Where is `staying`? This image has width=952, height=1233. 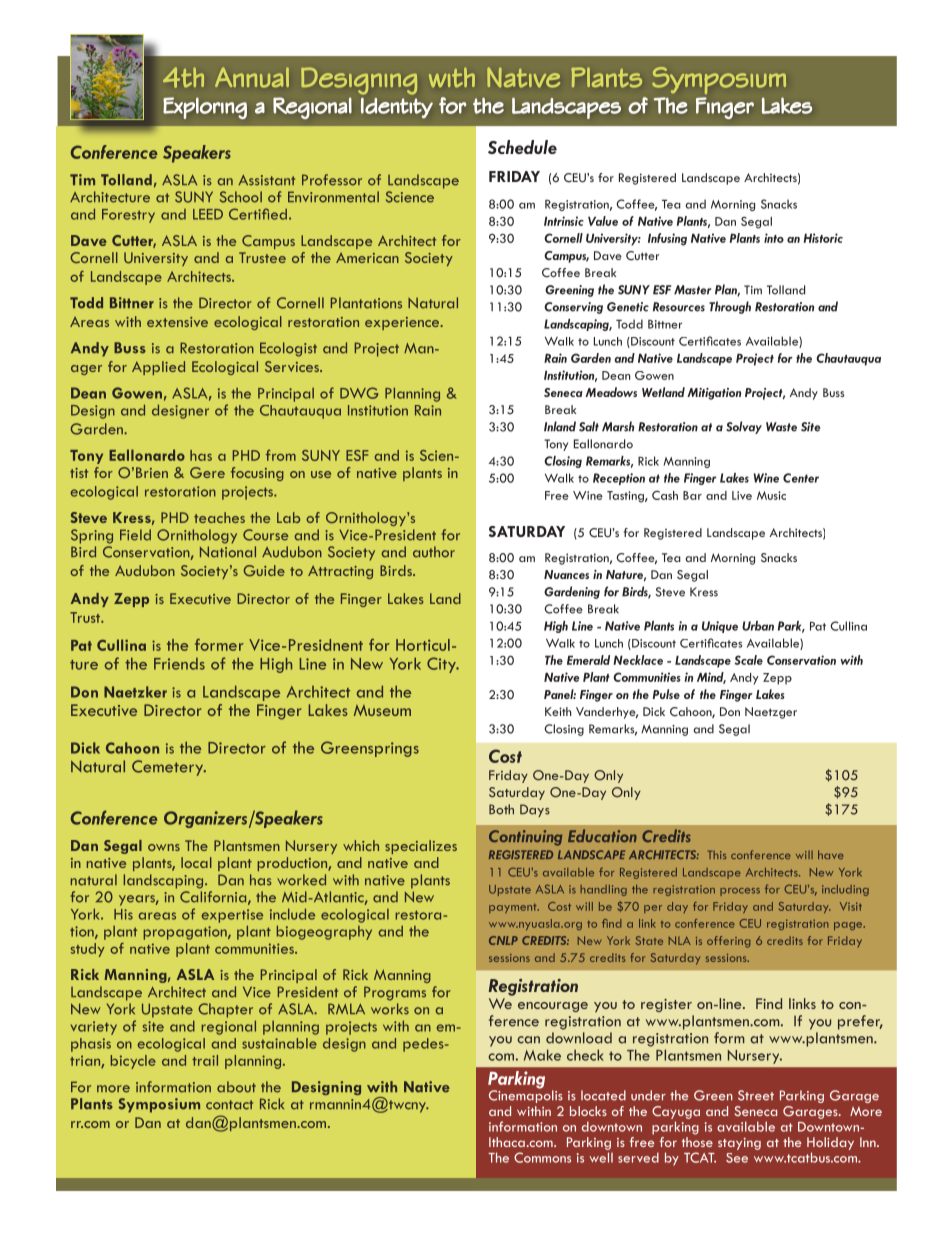 staying is located at coordinates (739, 1144).
